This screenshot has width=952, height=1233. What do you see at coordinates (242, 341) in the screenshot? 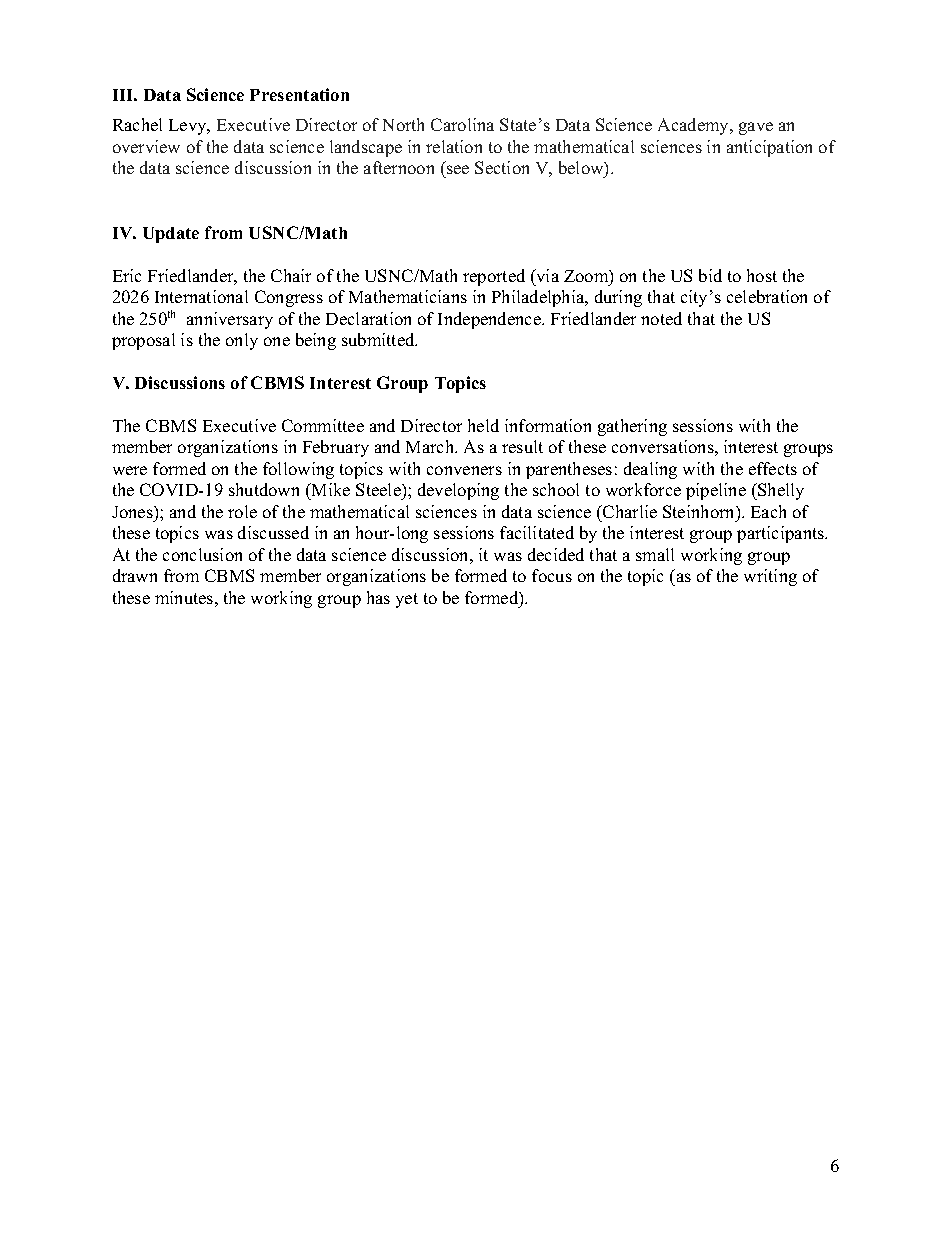
I see `only` at bounding box center [242, 341].
